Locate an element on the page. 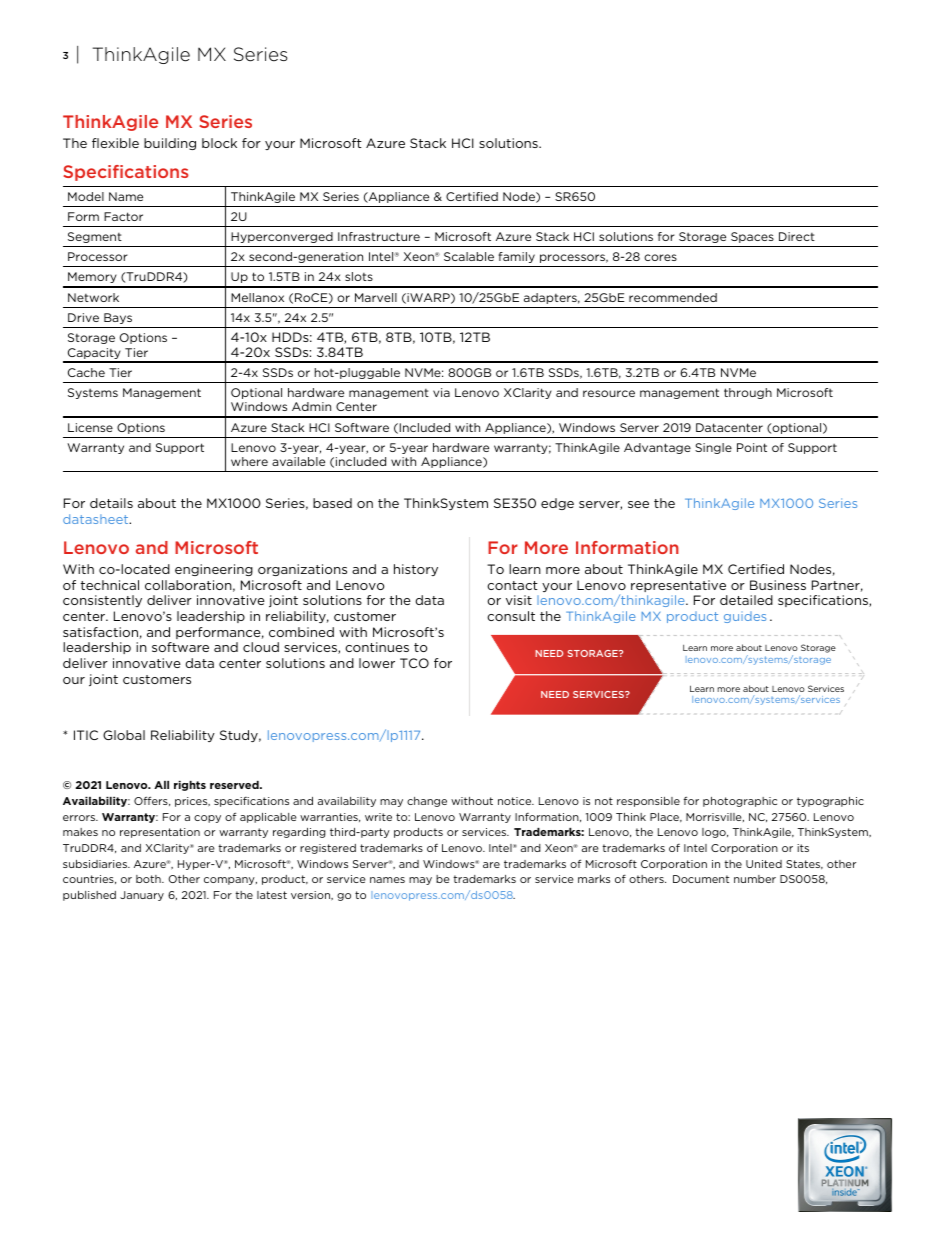 The height and width of the image is (1233, 952). via is located at coordinates (441, 392).
